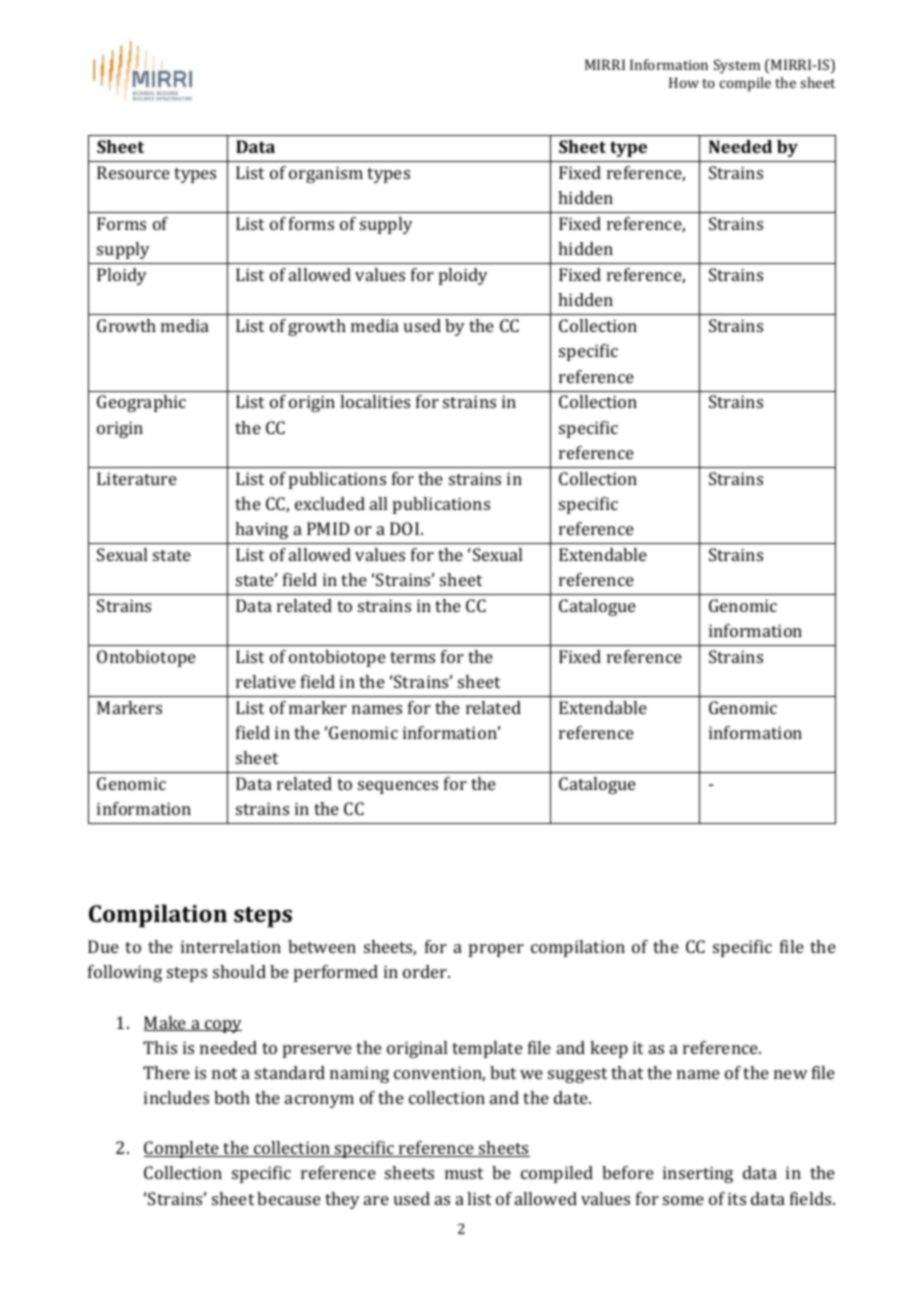 Image resolution: width=924 pixels, height=1308 pixels. I want to click on having, so click(261, 530).
